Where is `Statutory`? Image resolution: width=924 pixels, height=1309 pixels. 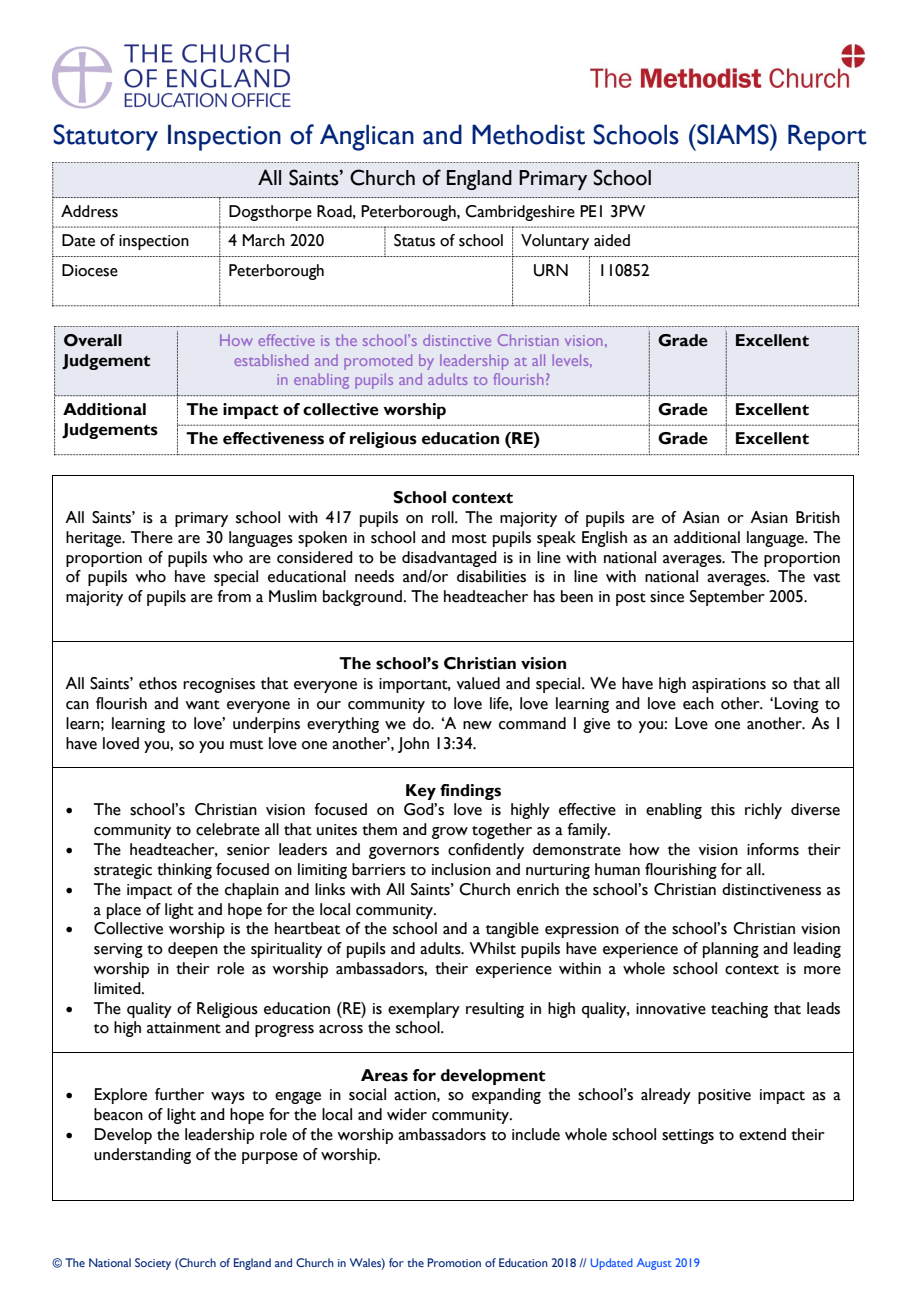 Statutory is located at coordinates (105, 137).
